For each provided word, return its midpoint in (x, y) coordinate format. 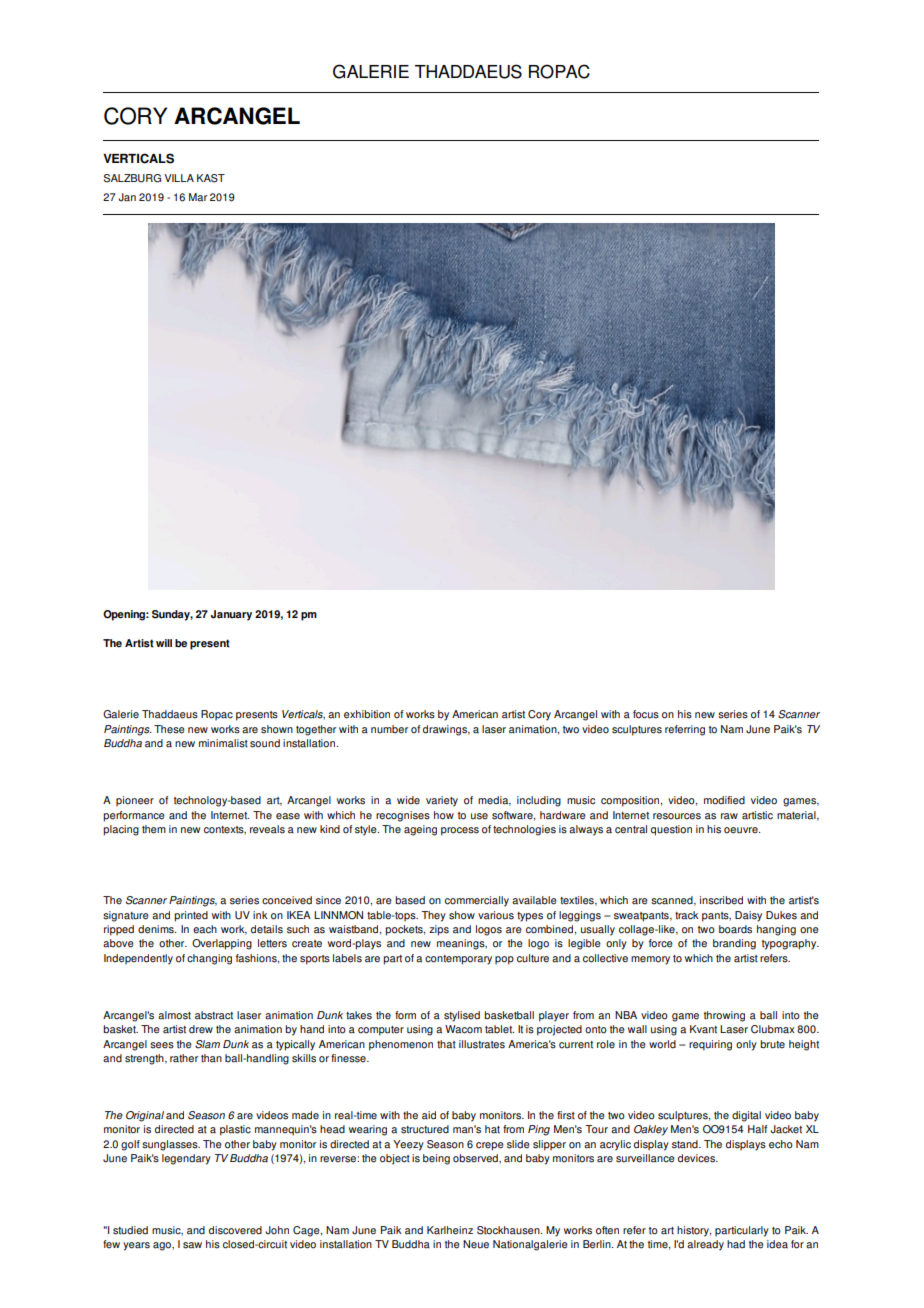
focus (646, 714)
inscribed (721, 900)
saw (192, 1245)
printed (191, 916)
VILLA (179, 178)
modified (724, 800)
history (694, 1231)
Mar (198, 197)
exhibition (367, 714)
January (231, 615)
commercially (477, 901)
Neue (476, 1244)
